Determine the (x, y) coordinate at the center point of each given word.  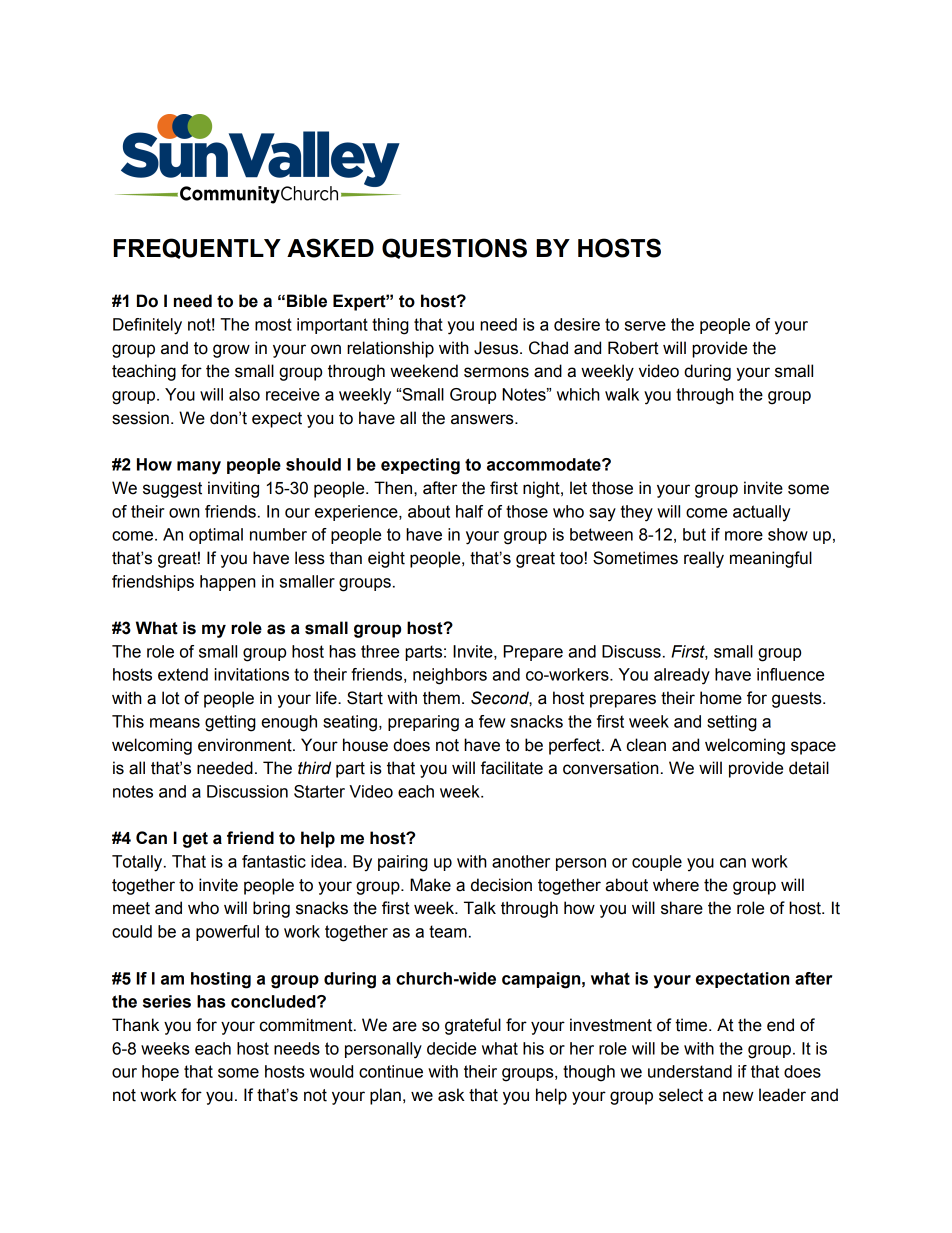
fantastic (274, 861)
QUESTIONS (454, 248)
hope (160, 1073)
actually (761, 513)
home (721, 698)
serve (645, 326)
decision (501, 885)
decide (451, 1048)
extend (183, 674)
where (676, 885)
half (469, 511)
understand (690, 1071)
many (199, 468)
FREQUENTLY (197, 248)
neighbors (450, 676)
